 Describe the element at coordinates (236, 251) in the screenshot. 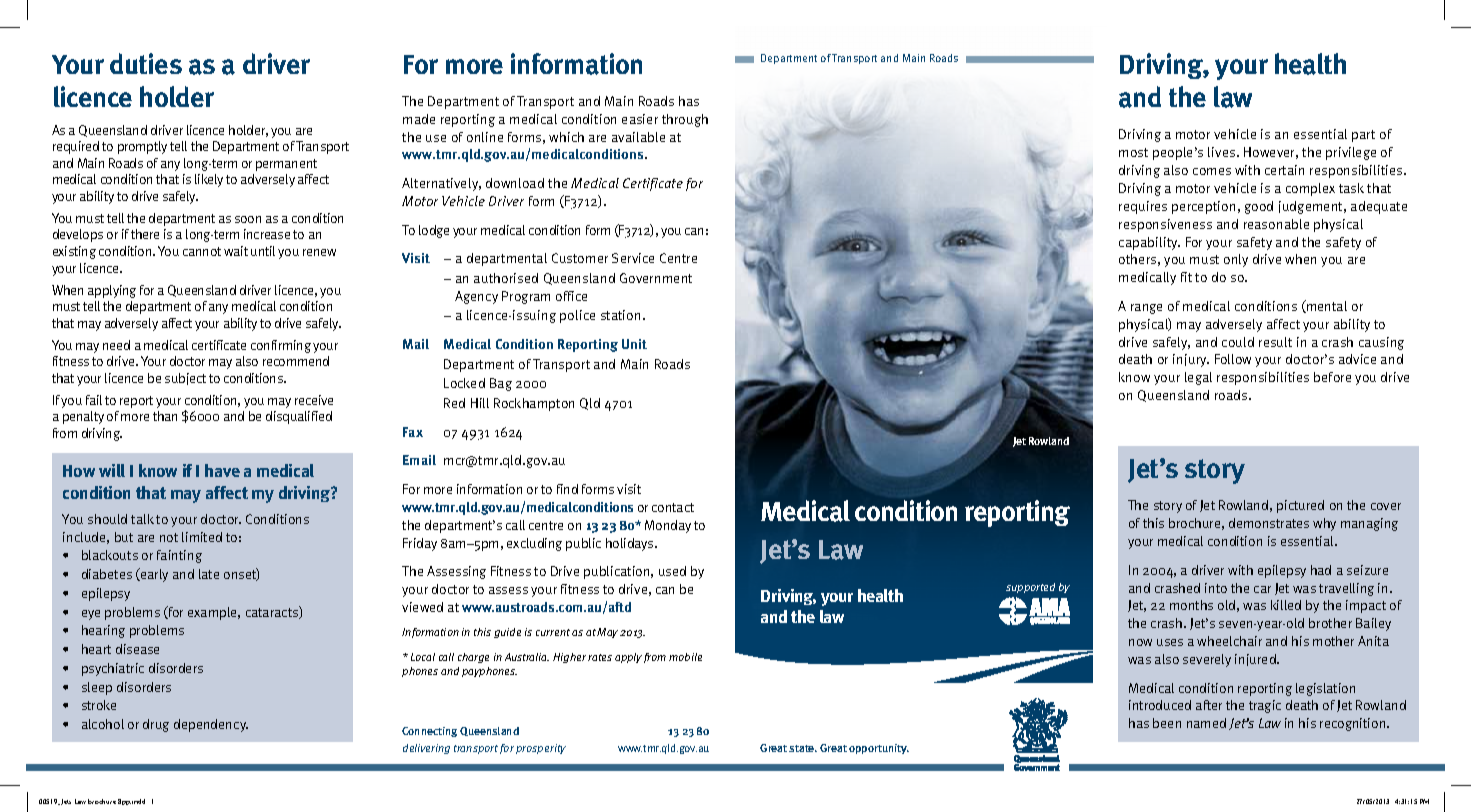

I see `wait` at that location.
